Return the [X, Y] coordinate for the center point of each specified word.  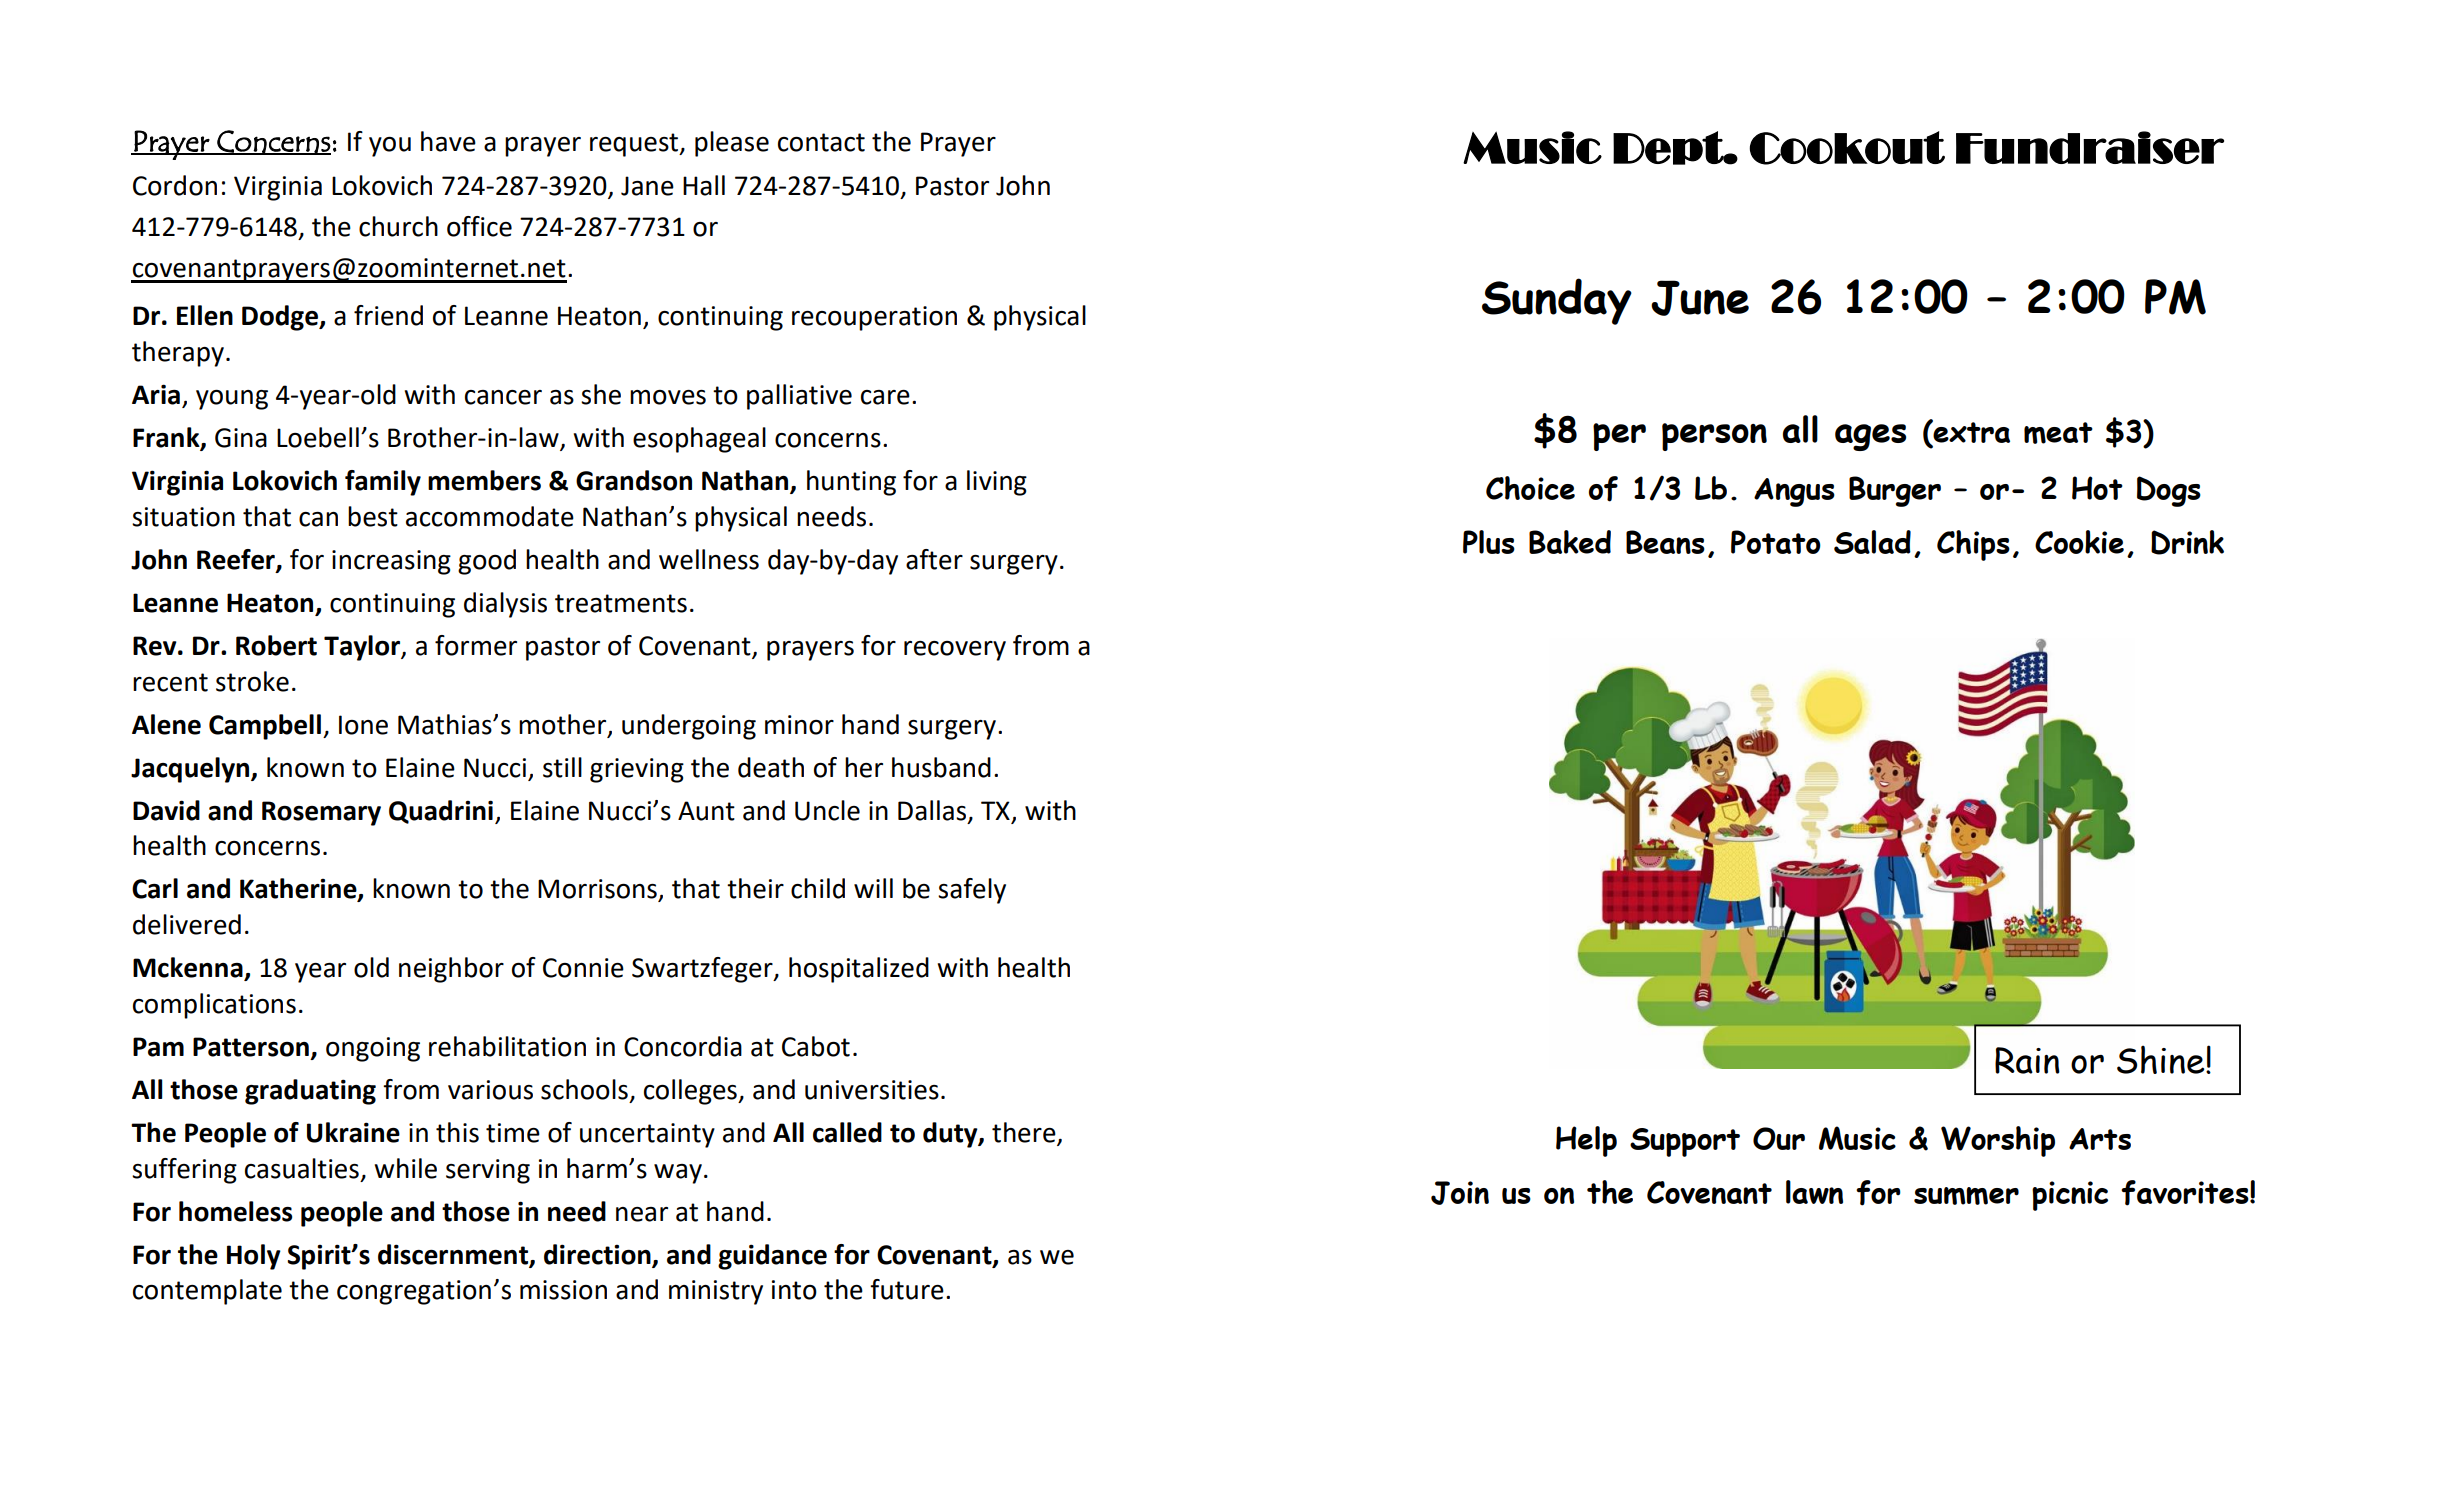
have [448, 141]
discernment [454, 1255]
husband [941, 767]
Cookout [1847, 148]
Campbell [265, 727]
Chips [1973, 545]
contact [821, 142]
